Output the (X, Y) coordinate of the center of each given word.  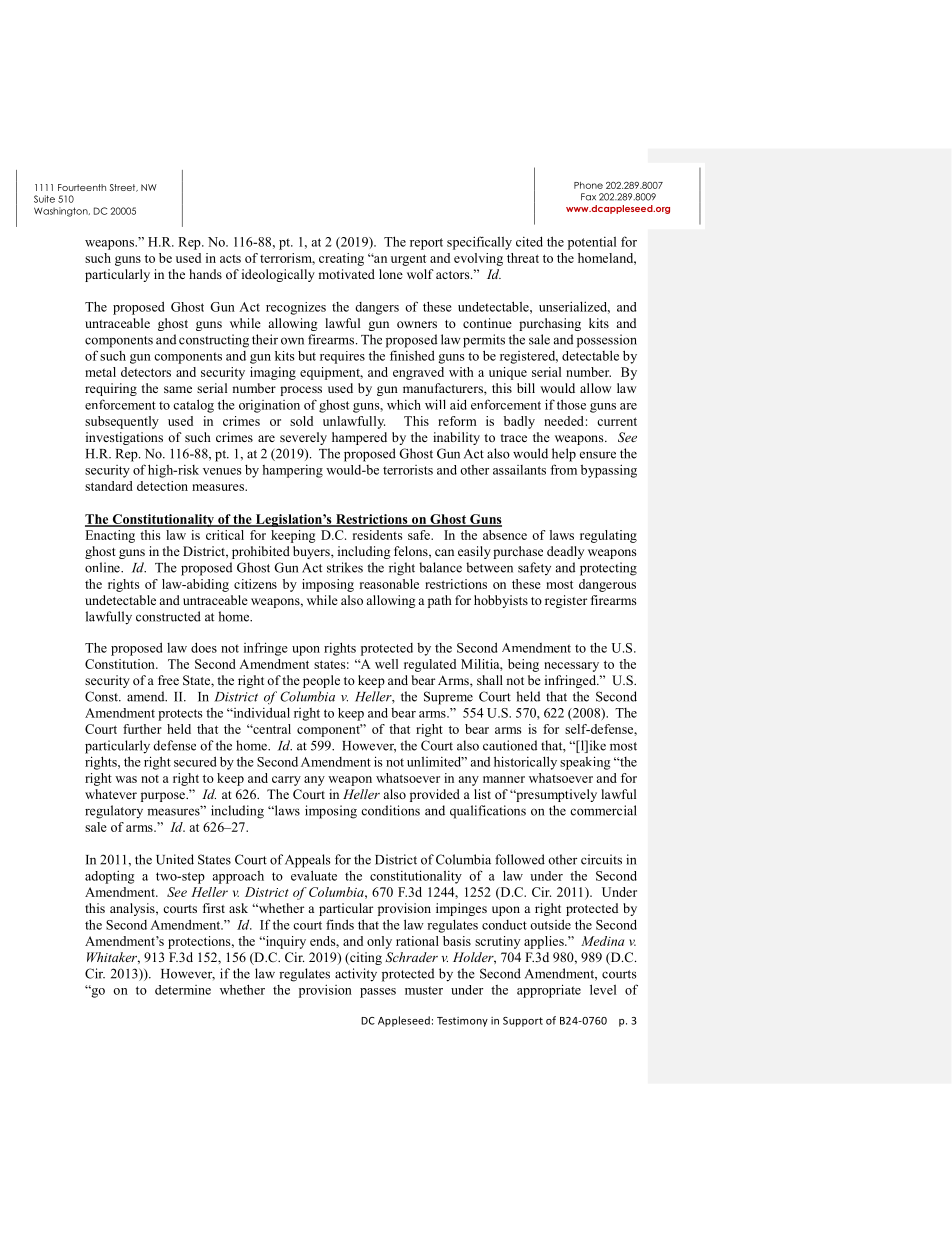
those (571, 404)
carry (286, 781)
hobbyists (501, 601)
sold (301, 421)
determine (183, 990)
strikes (345, 567)
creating (341, 259)
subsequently (122, 422)
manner (504, 779)
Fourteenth (82, 187)
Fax (588, 197)
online (103, 567)
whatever (111, 794)
